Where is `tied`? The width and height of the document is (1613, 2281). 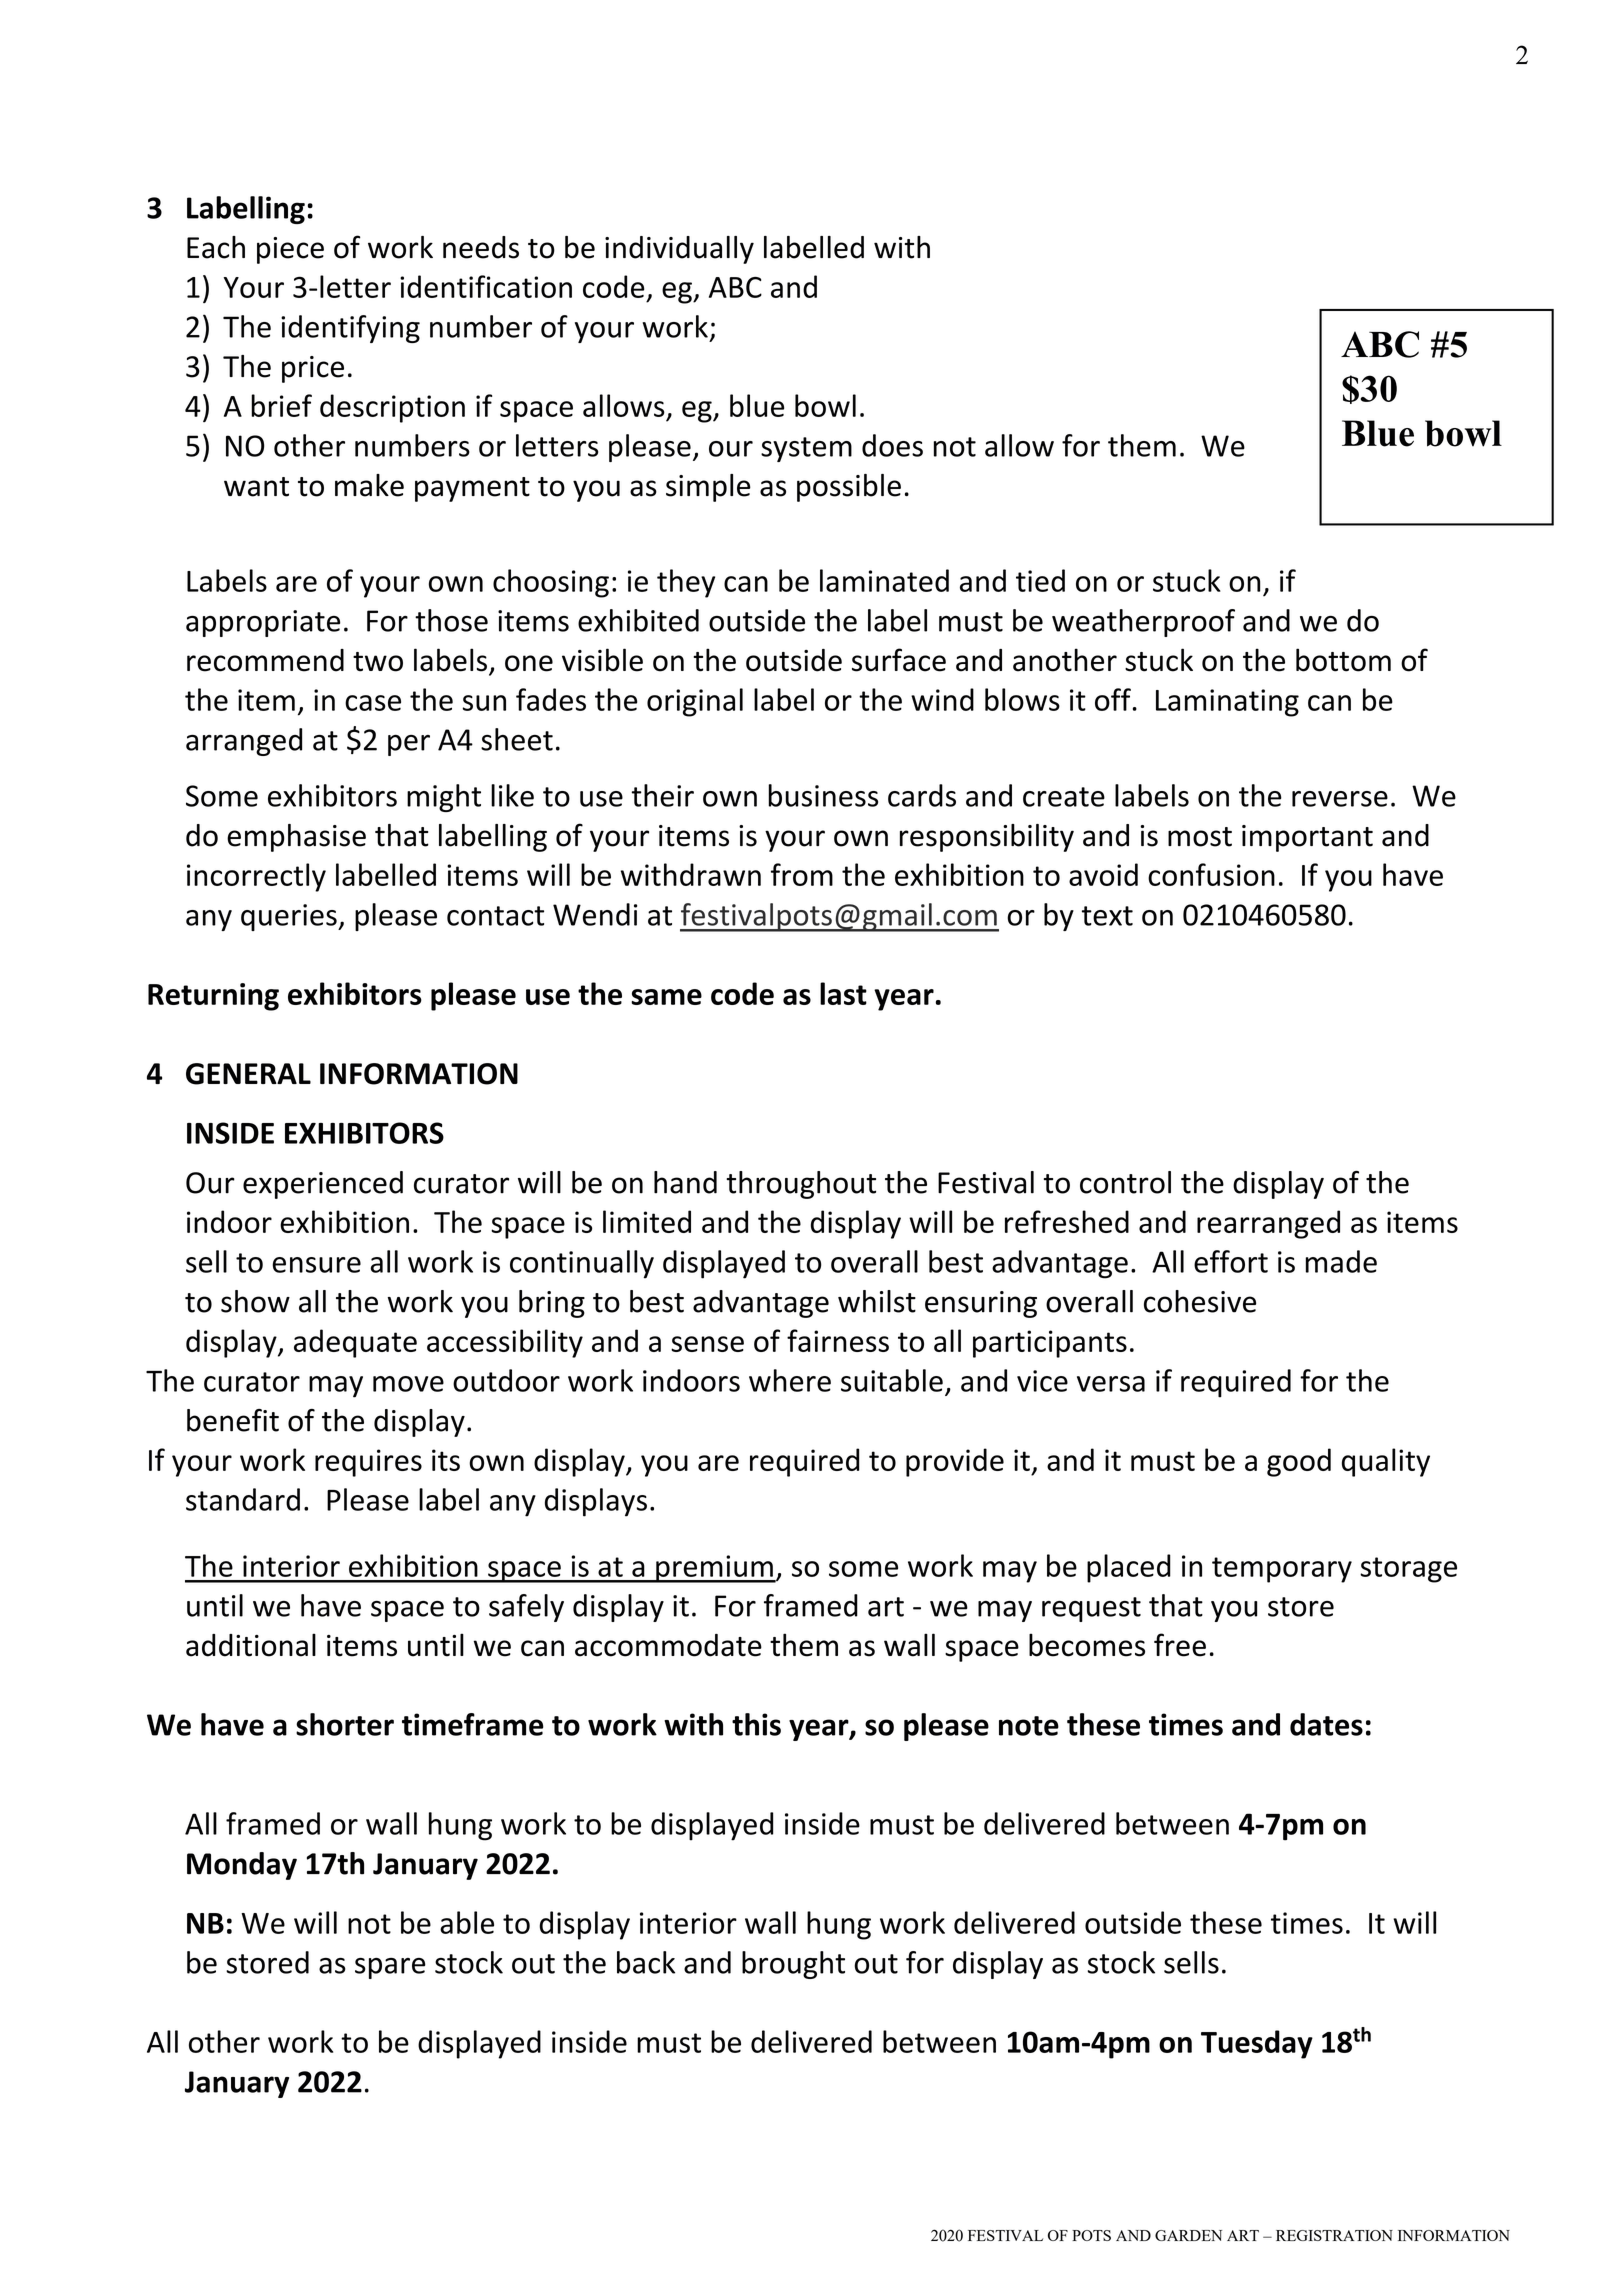
tied is located at coordinates (1040, 580).
